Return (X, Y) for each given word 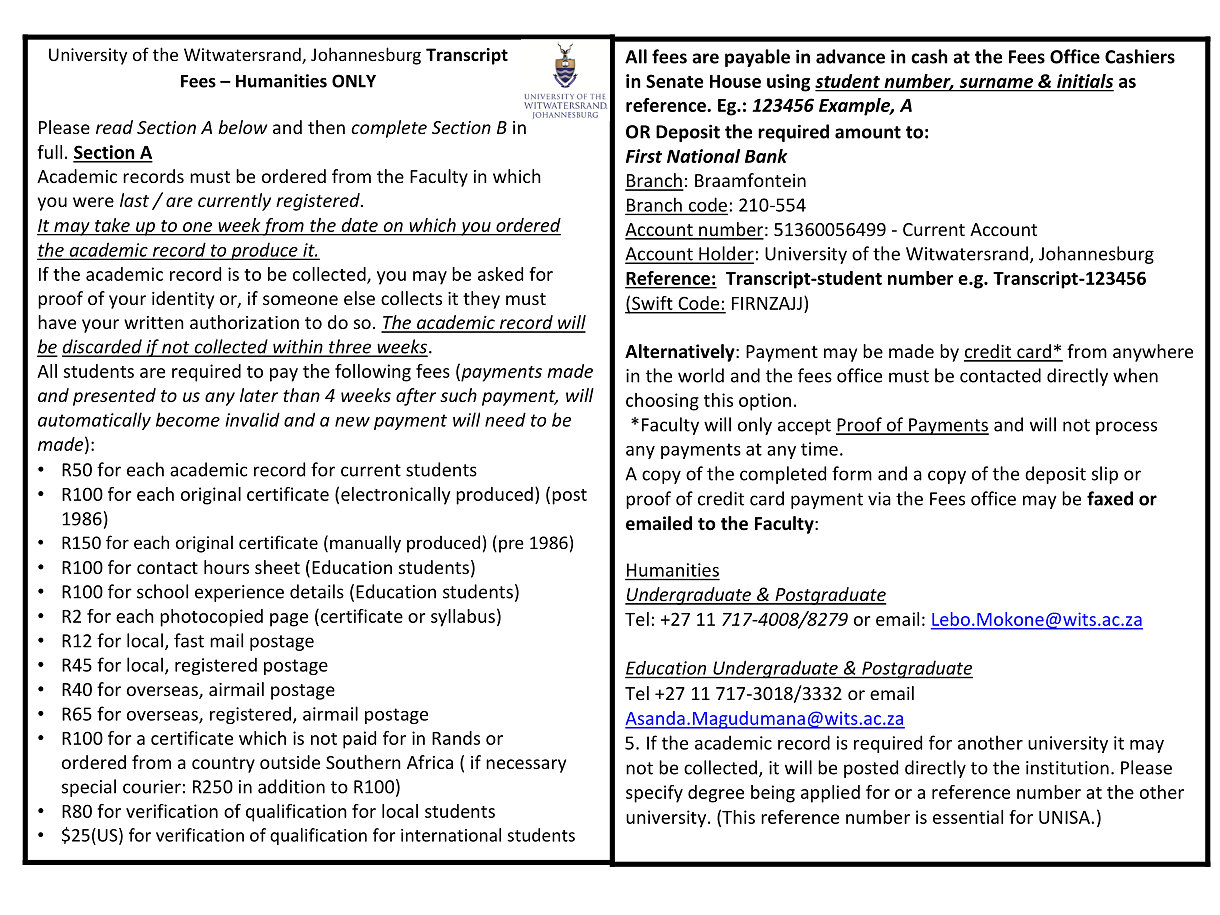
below (242, 127)
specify (654, 794)
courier (152, 787)
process (1126, 428)
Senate (674, 81)
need (505, 419)
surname (996, 83)
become (188, 419)
